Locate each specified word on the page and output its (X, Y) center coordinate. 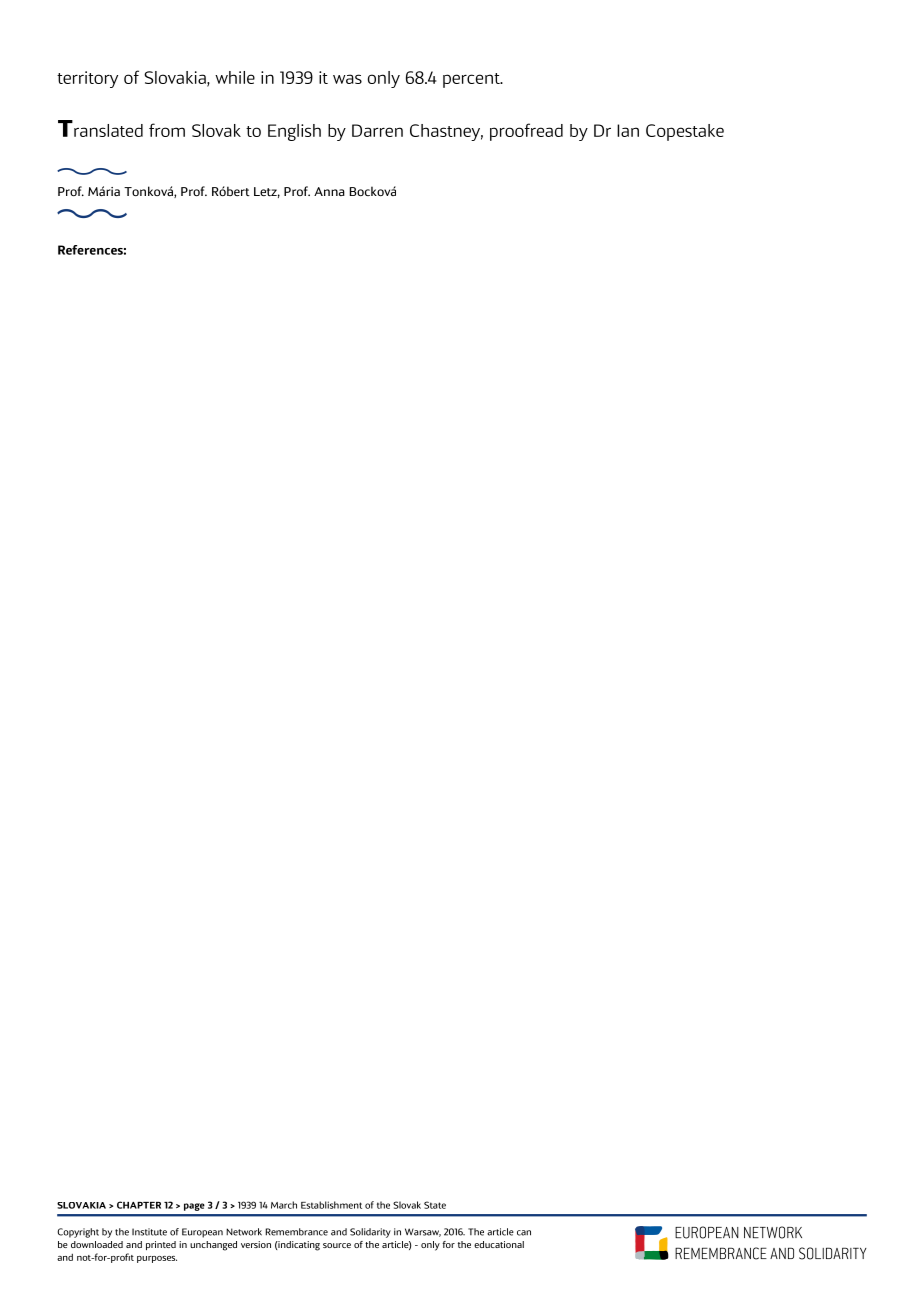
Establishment (331, 1205)
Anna (329, 191)
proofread (526, 132)
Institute (149, 1232)
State (435, 1205)
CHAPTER (139, 1205)
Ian (628, 130)
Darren (377, 130)
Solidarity (370, 1233)
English (294, 132)
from (167, 130)
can (524, 1233)
